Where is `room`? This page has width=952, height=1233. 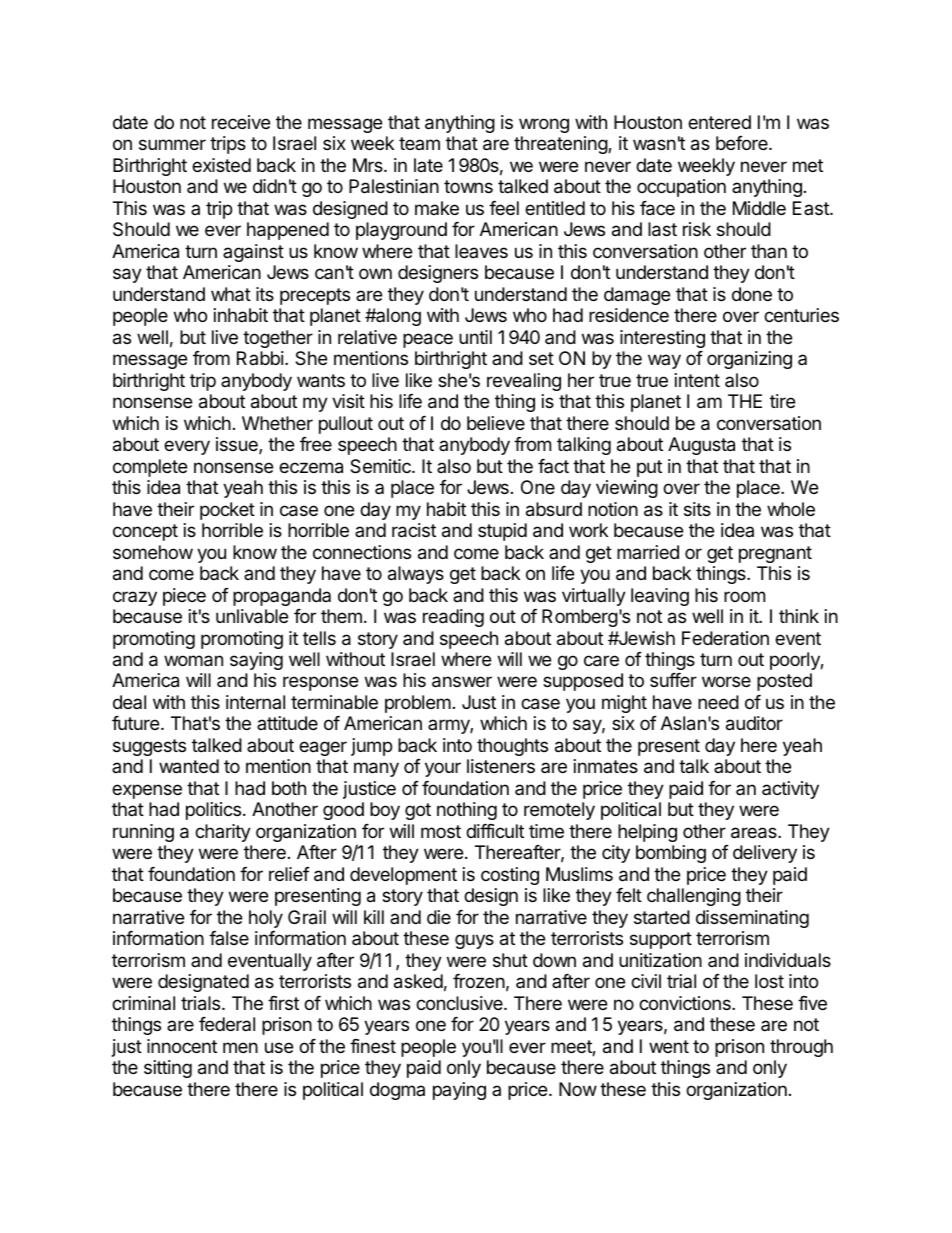 room is located at coordinates (744, 596).
